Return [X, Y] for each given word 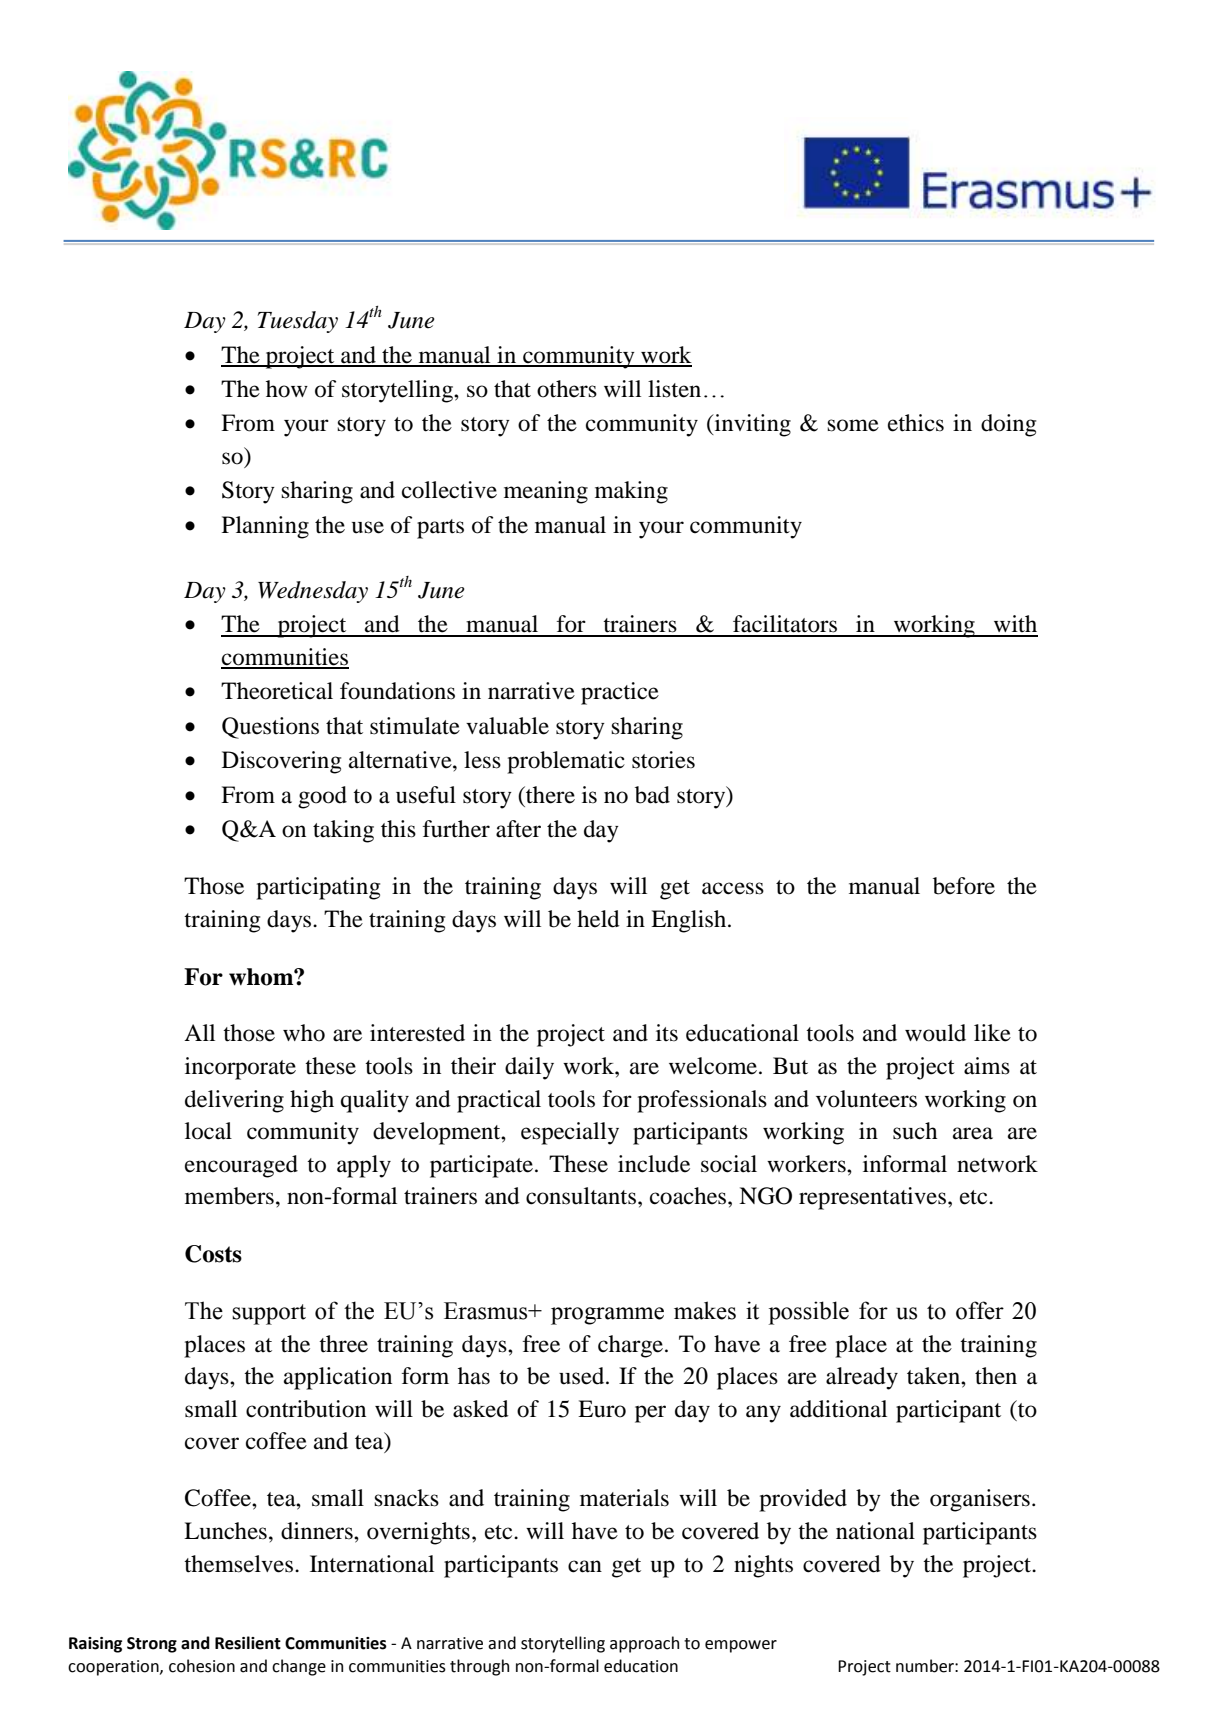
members [229, 1196]
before [964, 886]
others [567, 389]
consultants [581, 1196]
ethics [916, 423]
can [585, 1566]
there [549, 795]
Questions [270, 728]
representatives [872, 1198]
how [287, 389]
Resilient [248, 1643]
